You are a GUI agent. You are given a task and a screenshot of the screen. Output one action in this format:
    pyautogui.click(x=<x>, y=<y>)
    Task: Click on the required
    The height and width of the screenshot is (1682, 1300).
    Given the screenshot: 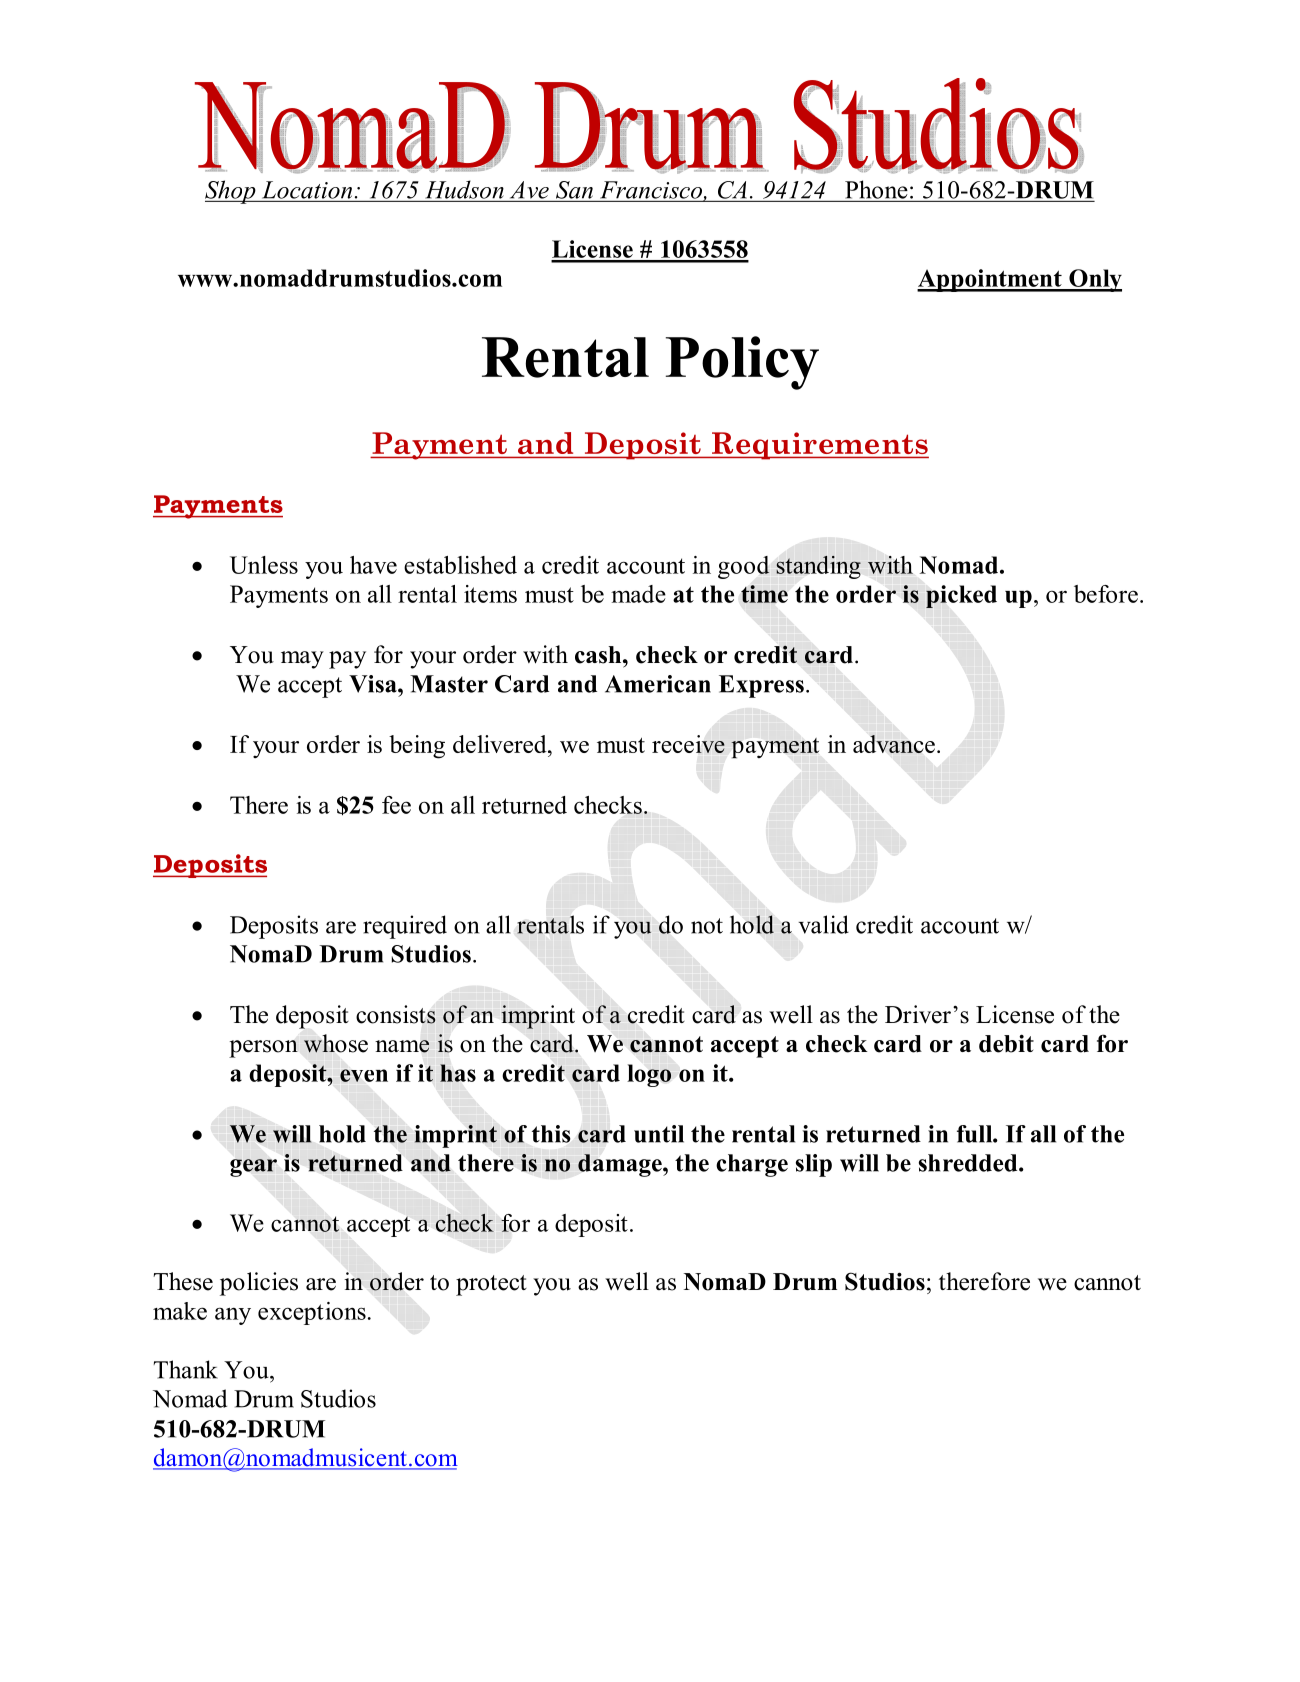 What is the action you would take?
    pyautogui.click(x=405, y=927)
